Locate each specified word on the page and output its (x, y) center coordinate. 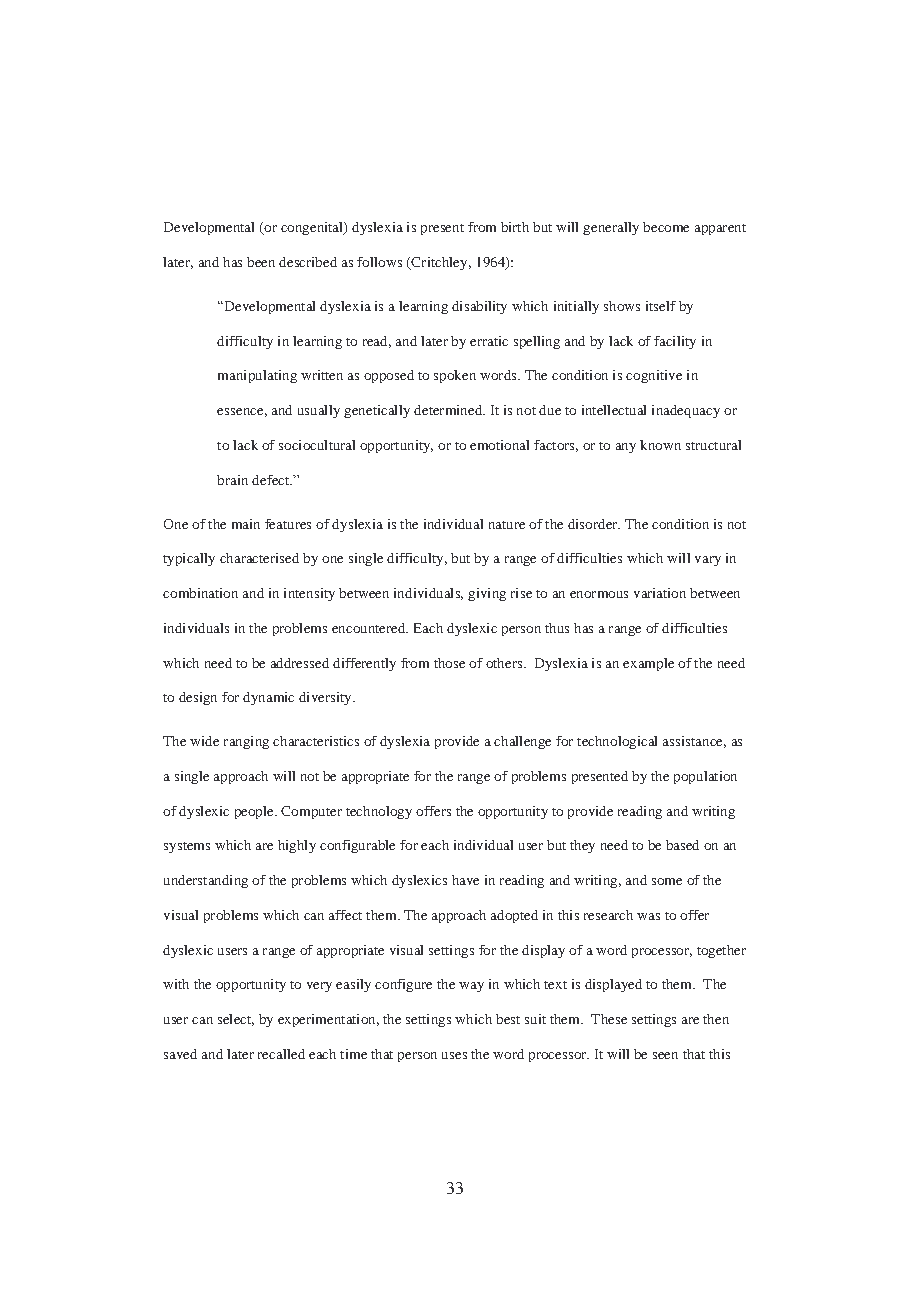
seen (665, 1055)
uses (454, 1055)
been (261, 262)
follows (379, 262)
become (666, 227)
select (236, 1020)
